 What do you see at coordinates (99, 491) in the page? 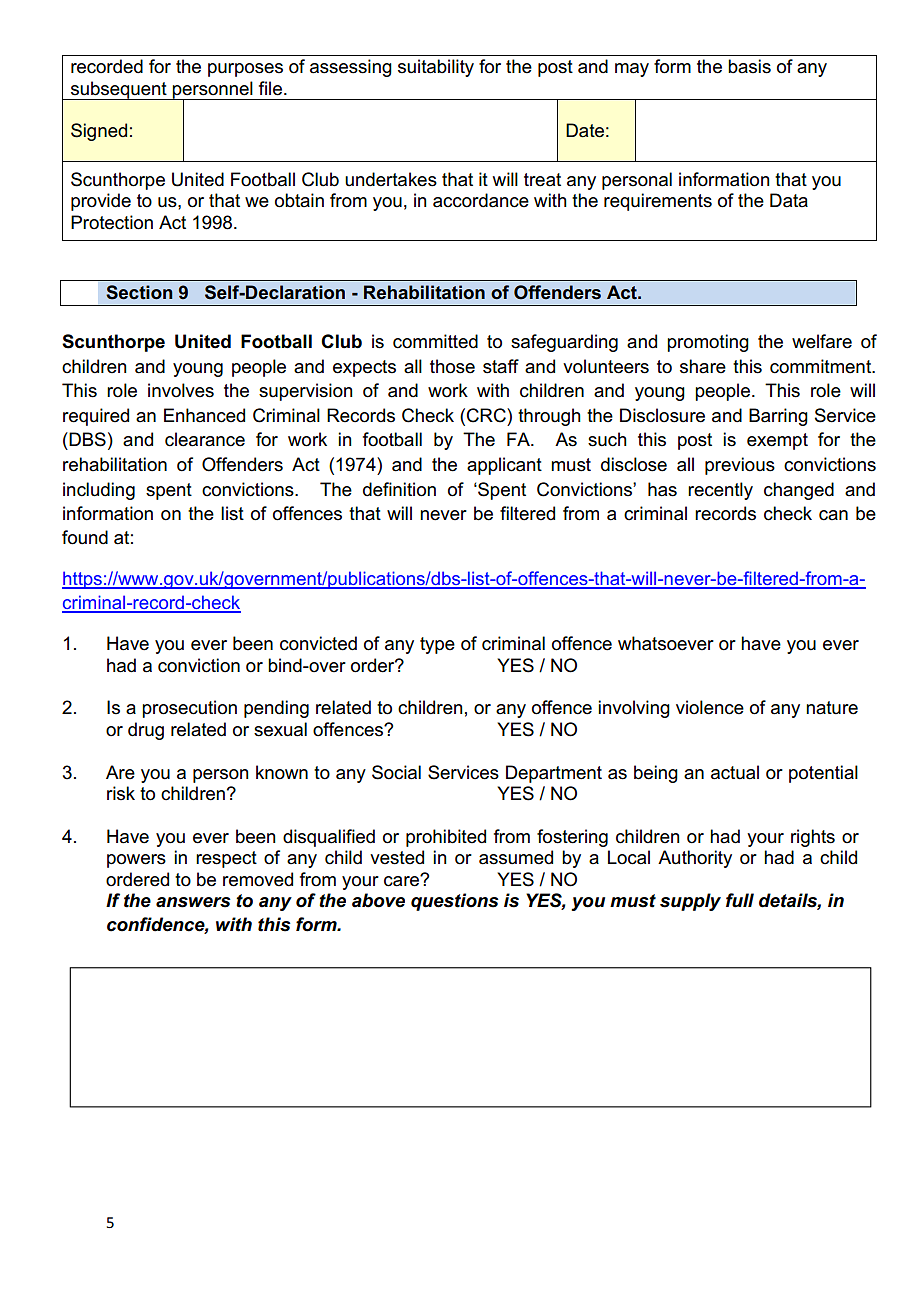
I see `including` at bounding box center [99, 491].
